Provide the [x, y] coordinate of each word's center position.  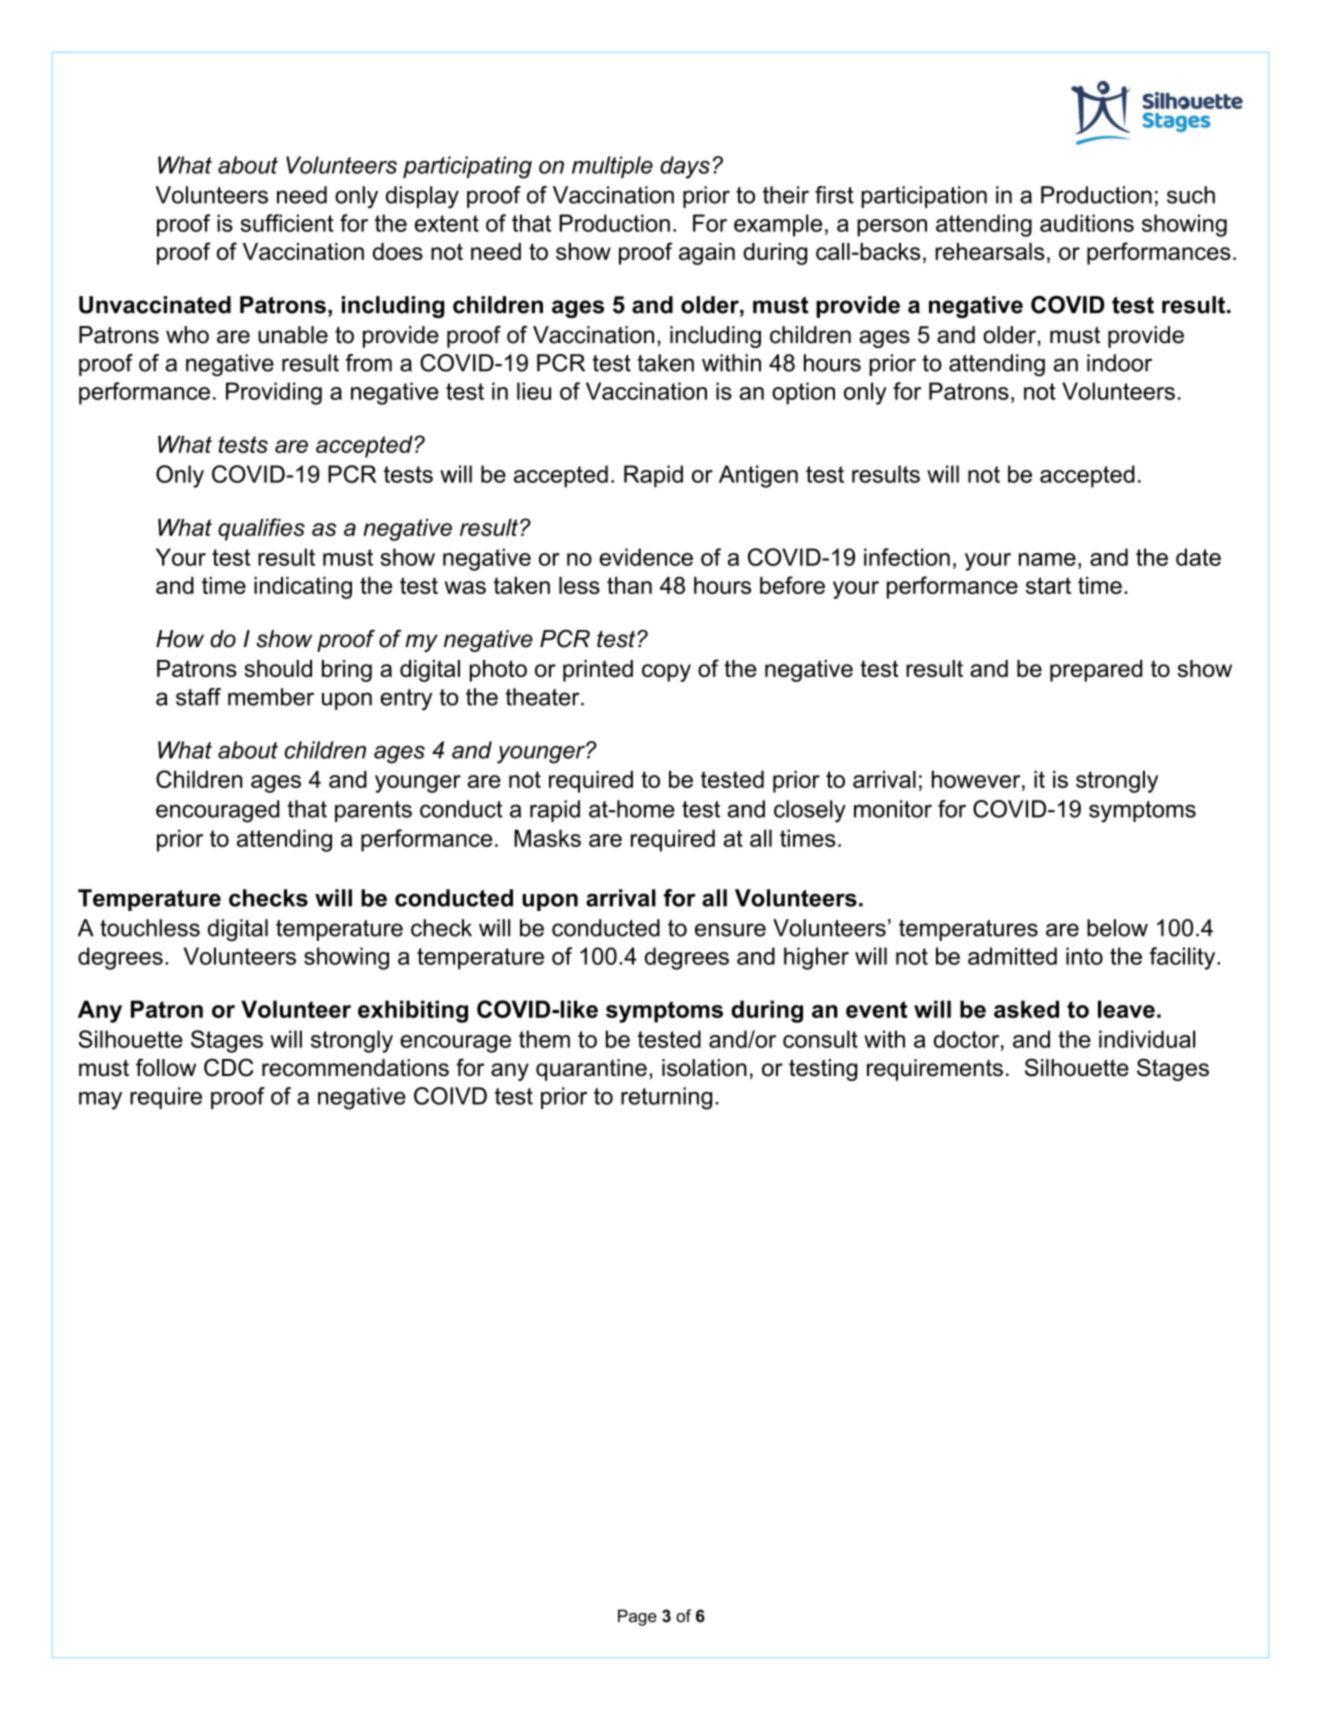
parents [373, 811]
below [1117, 928]
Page [637, 1617]
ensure [730, 930]
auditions [1087, 223]
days [685, 167]
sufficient [287, 223]
